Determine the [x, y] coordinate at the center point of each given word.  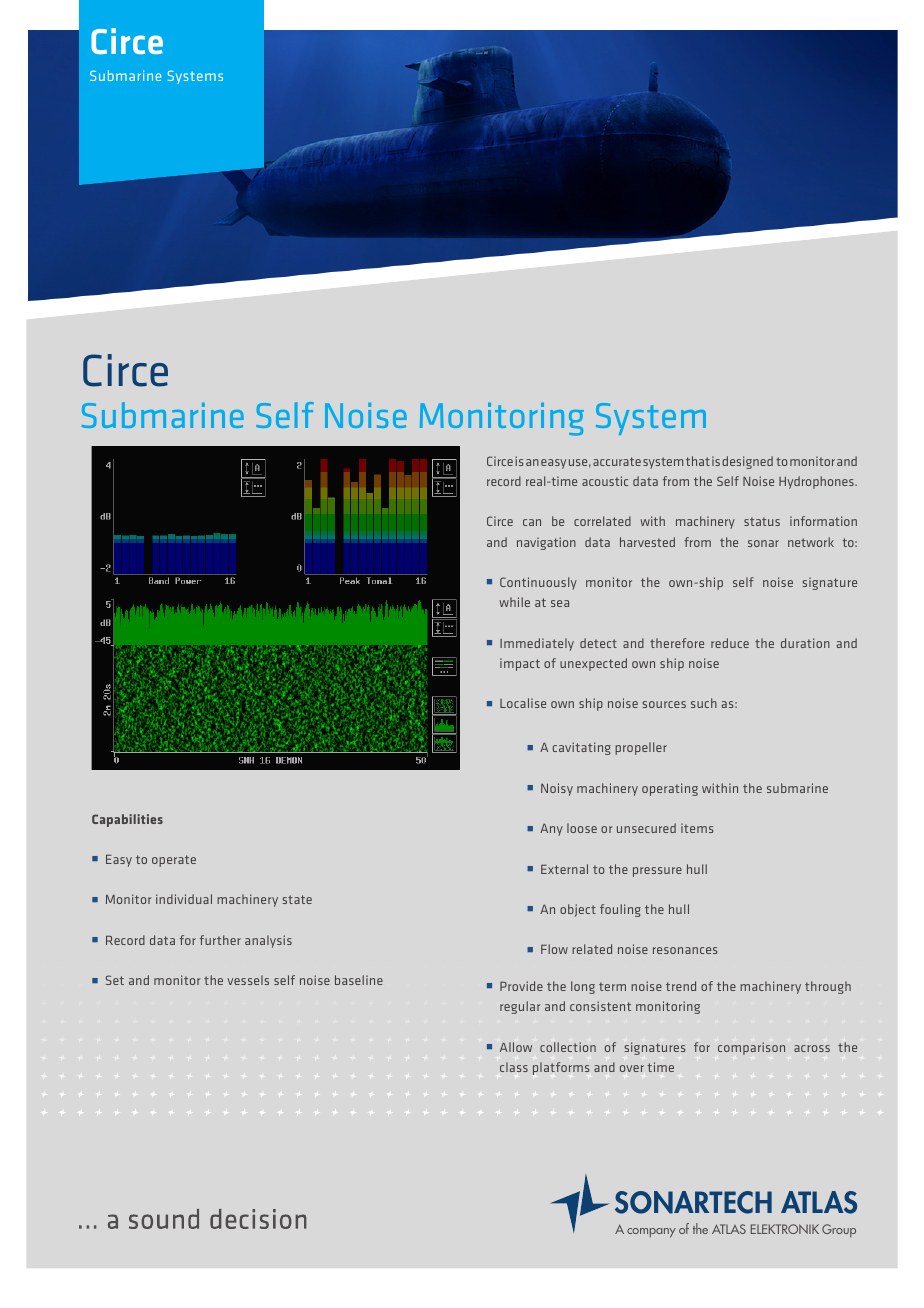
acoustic [605, 481]
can [532, 522]
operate [174, 861]
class [514, 1067]
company [651, 1233]
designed [747, 462]
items [697, 828]
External [564, 869]
